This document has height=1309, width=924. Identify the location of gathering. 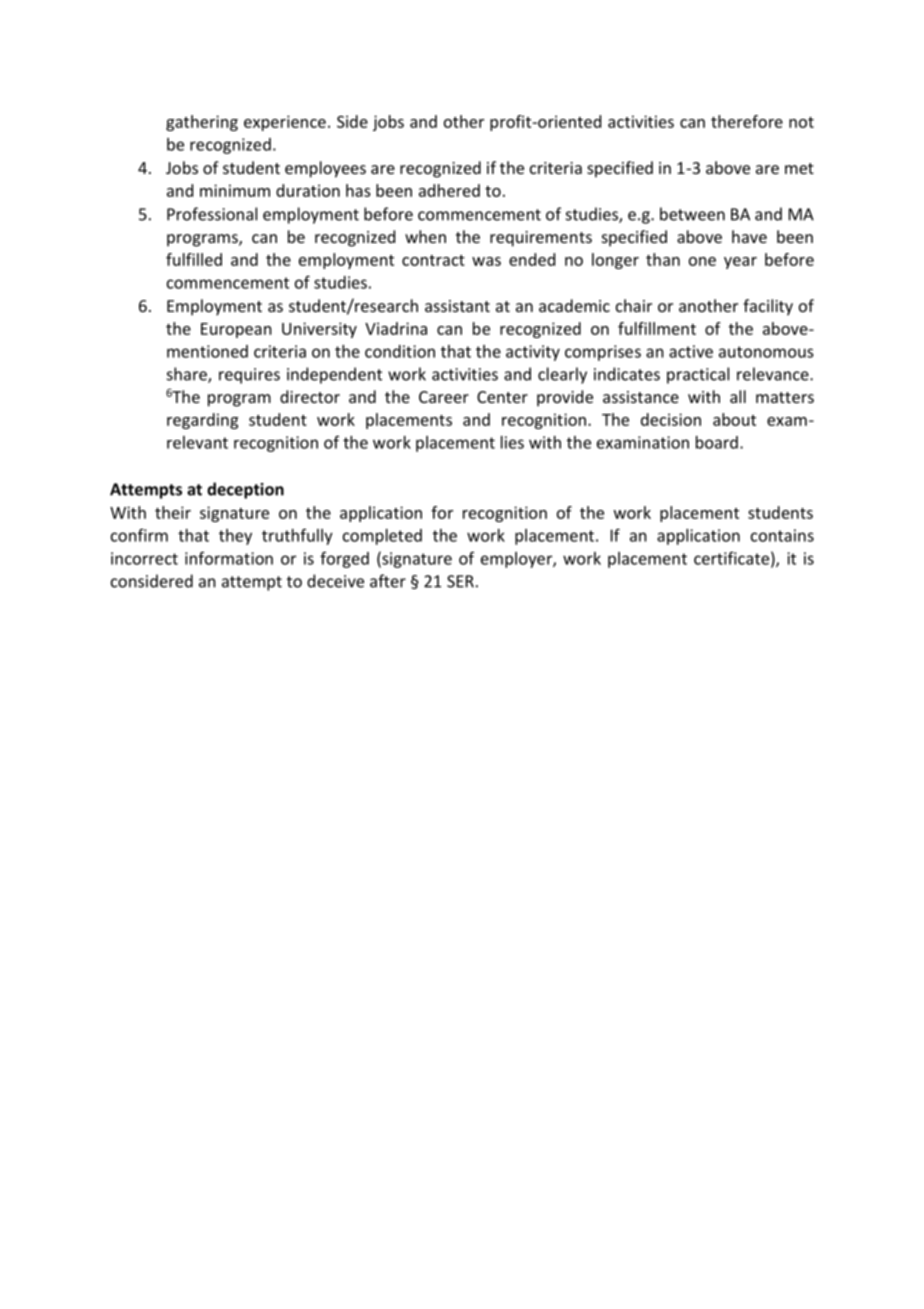
(202, 123).
